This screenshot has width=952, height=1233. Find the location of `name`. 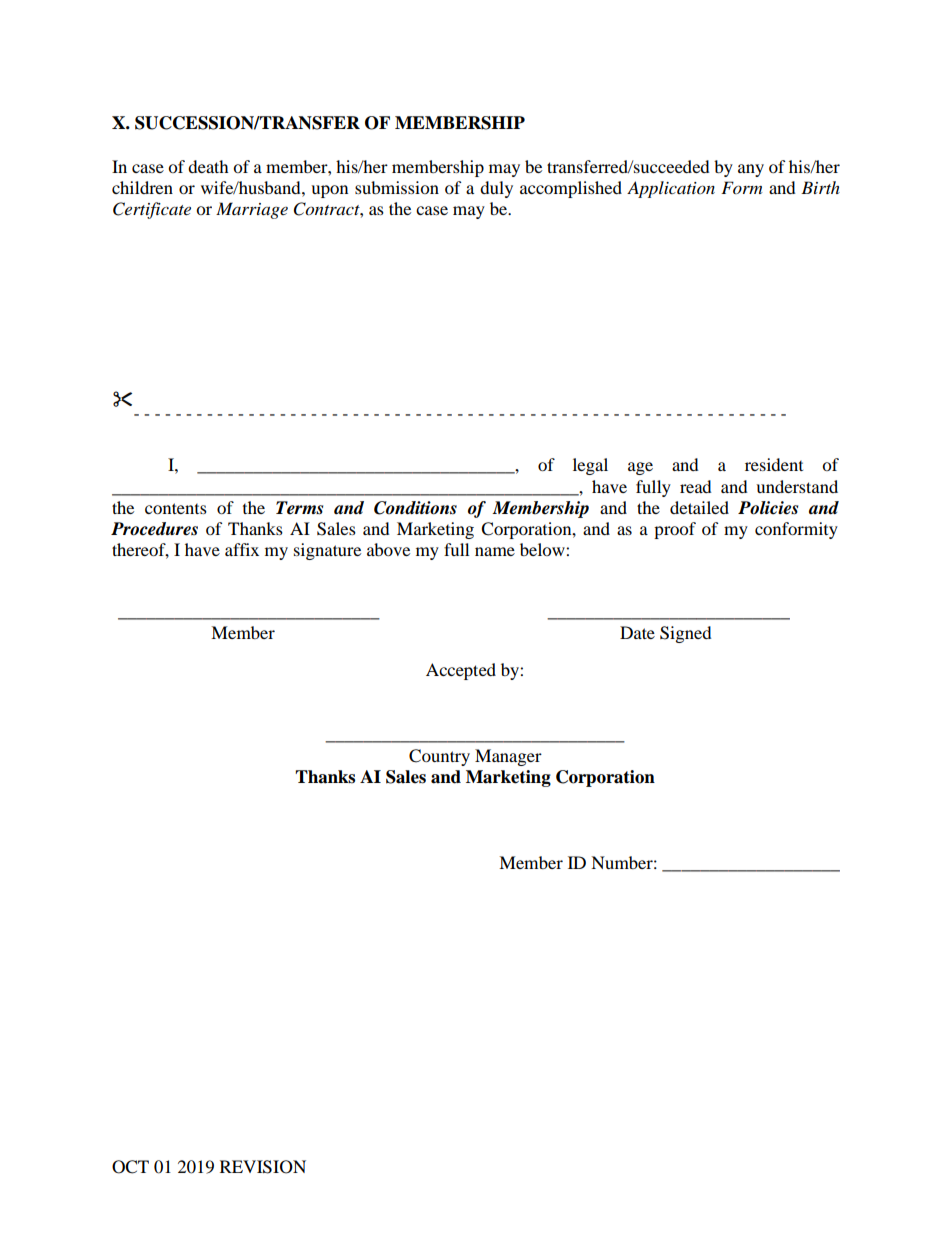

name is located at coordinates (495, 551).
